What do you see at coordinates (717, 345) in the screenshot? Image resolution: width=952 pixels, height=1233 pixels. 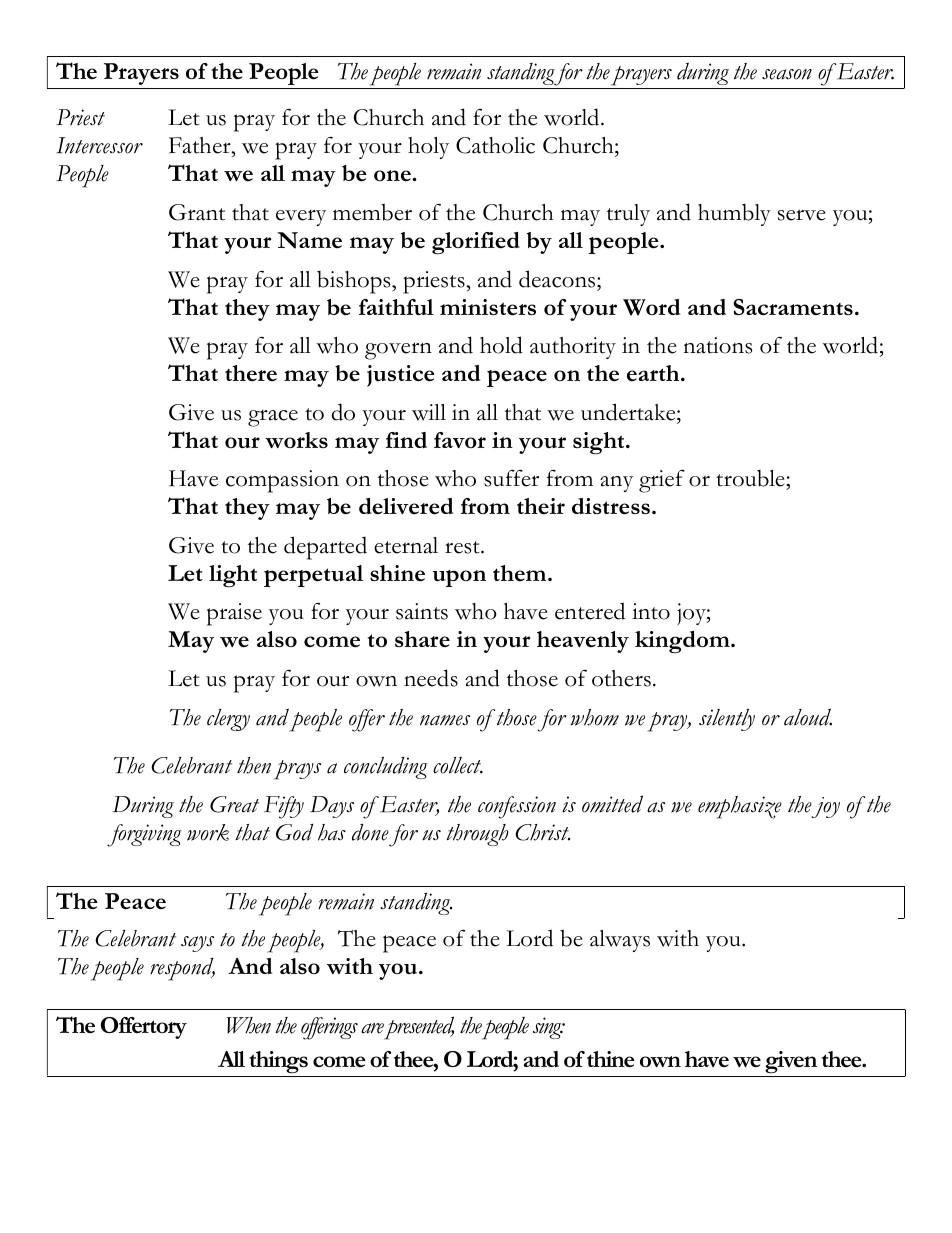 I see `nations` at bounding box center [717, 345].
